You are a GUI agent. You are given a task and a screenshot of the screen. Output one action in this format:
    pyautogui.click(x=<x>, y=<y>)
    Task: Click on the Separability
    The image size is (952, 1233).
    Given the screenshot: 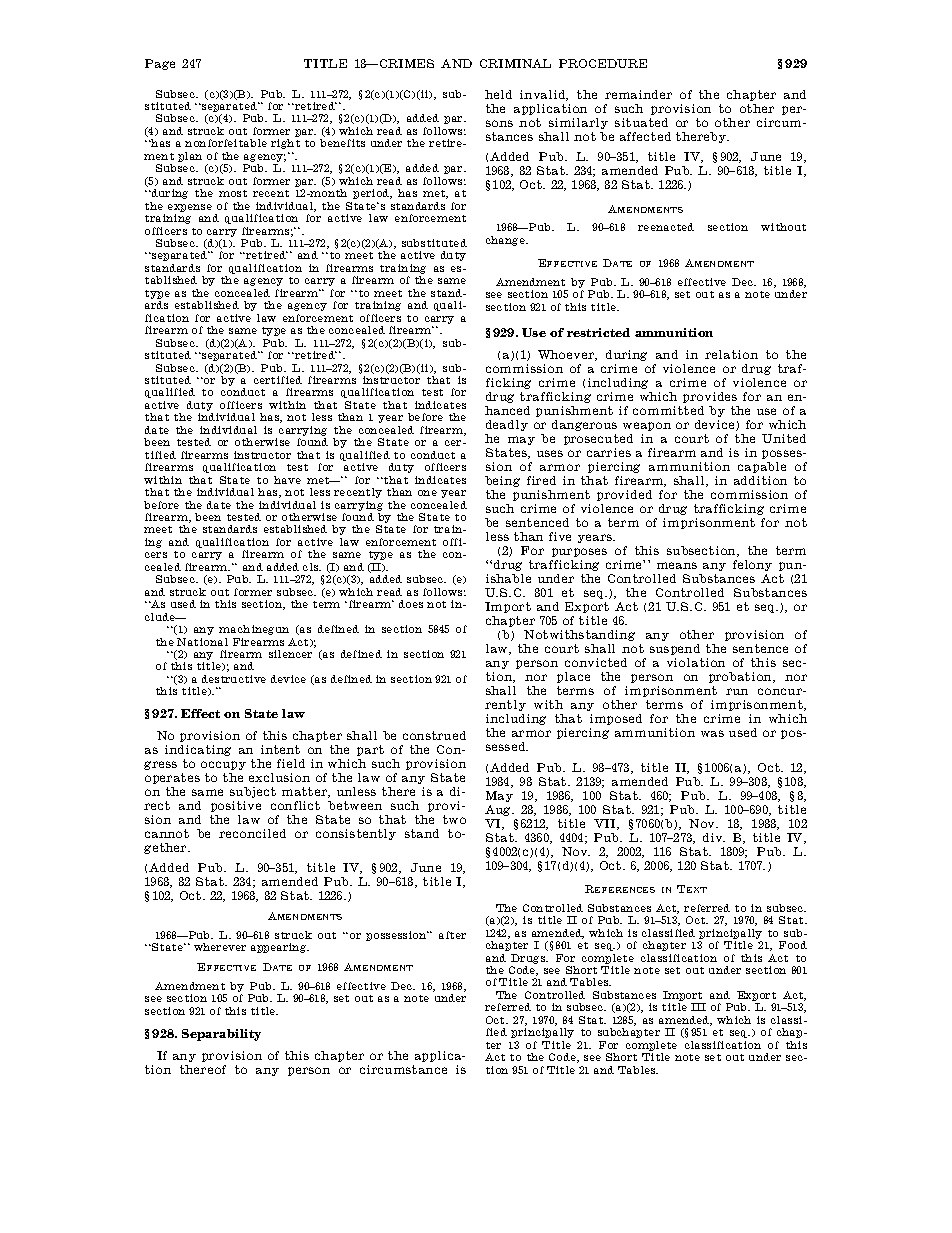 What is the action you would take?
    pyautogui.click(x=221, y=1035)
